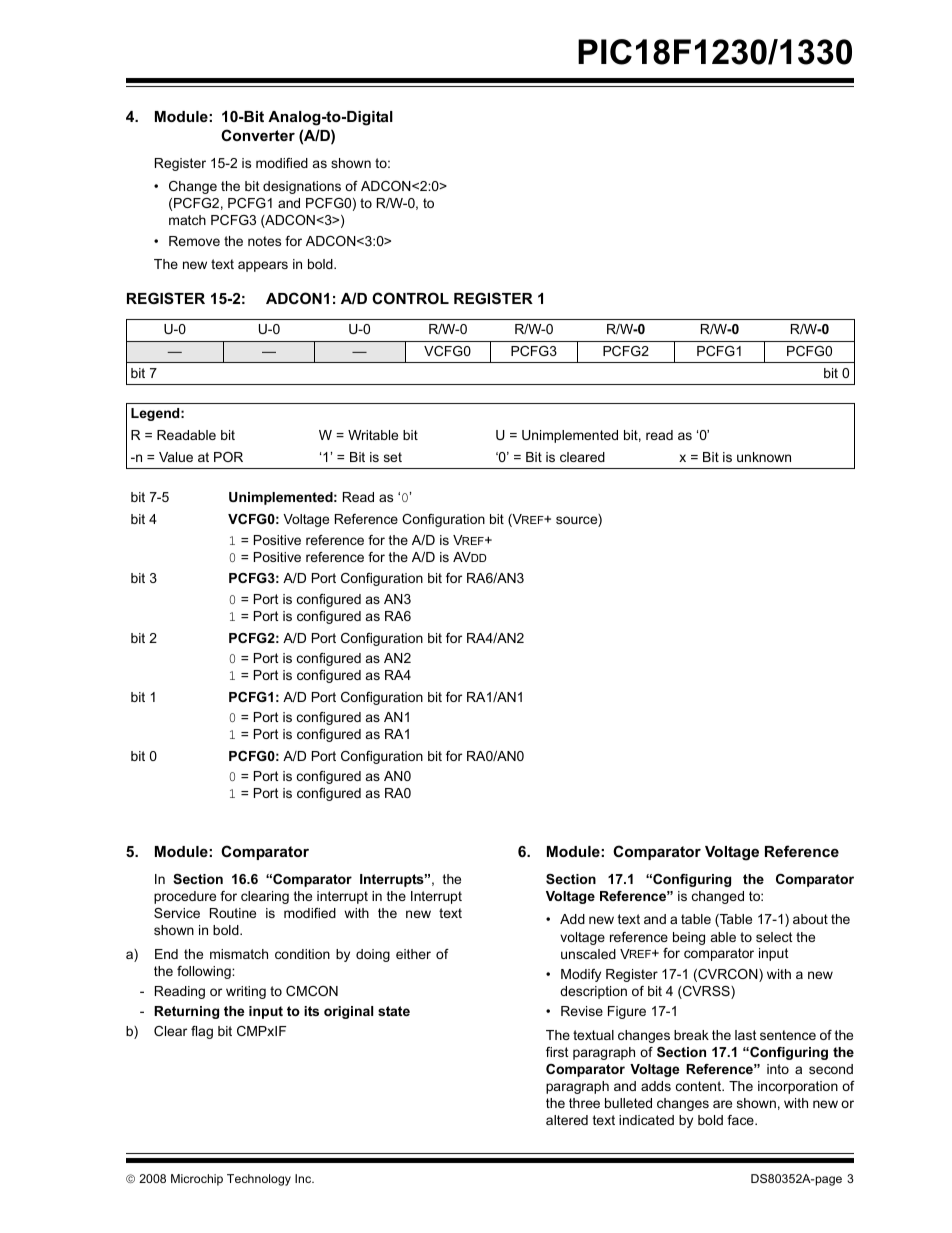  What do you see at coordinates (258, 135) in the page?
I see `Converter` at bounding box center [258, 135].
